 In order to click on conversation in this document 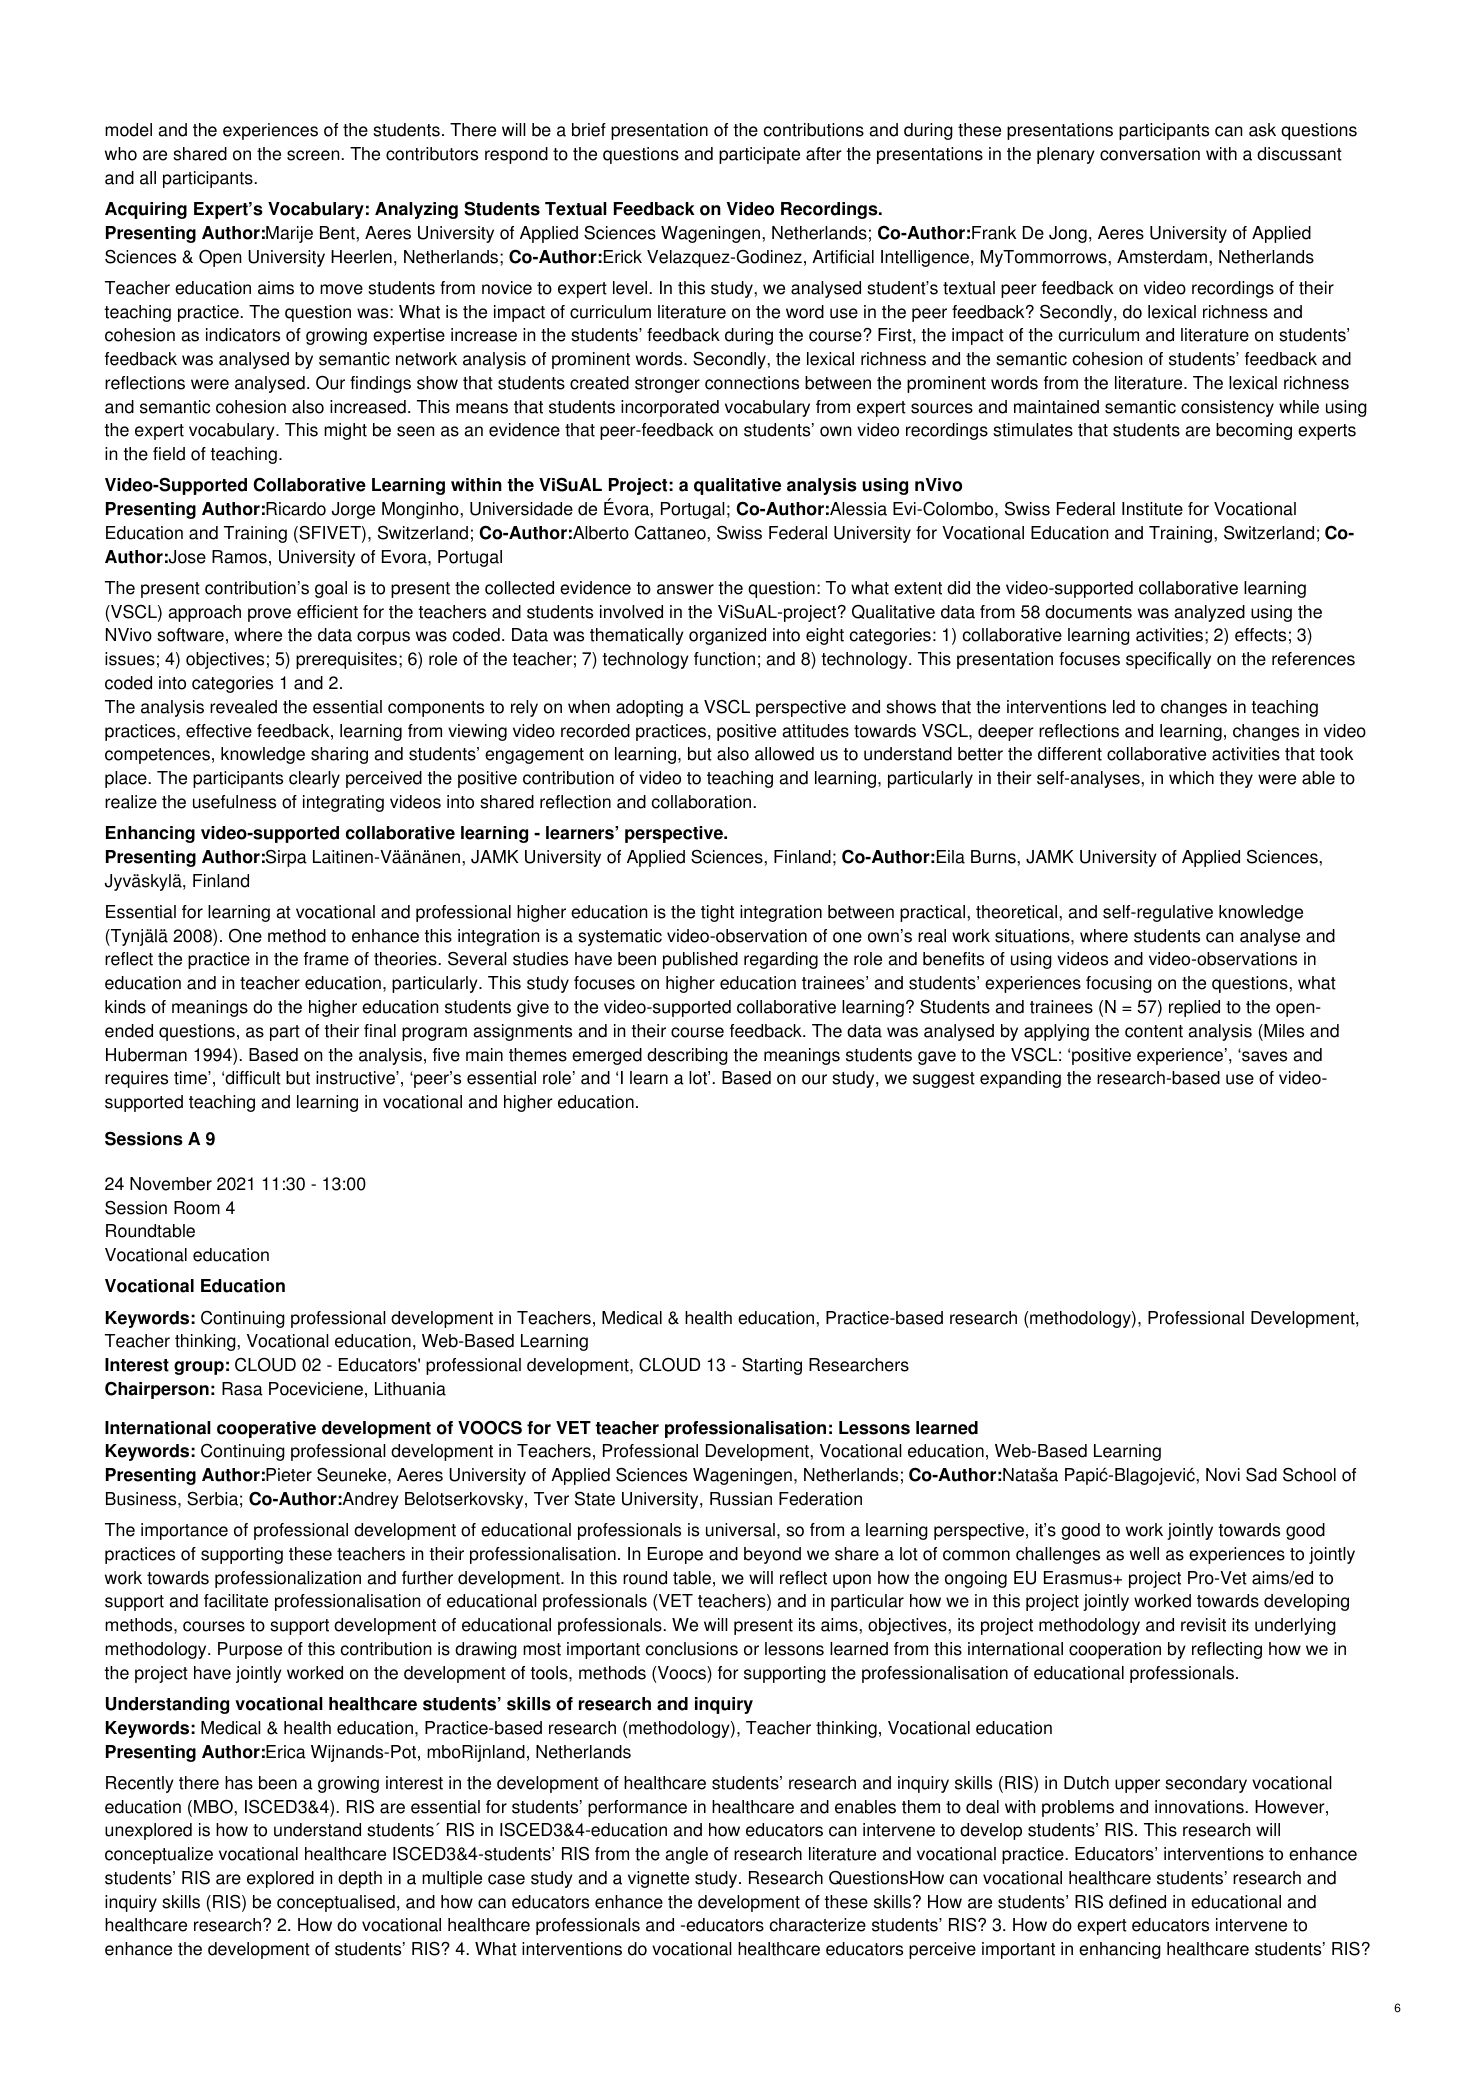, I will do `click(1150, 154)`.
